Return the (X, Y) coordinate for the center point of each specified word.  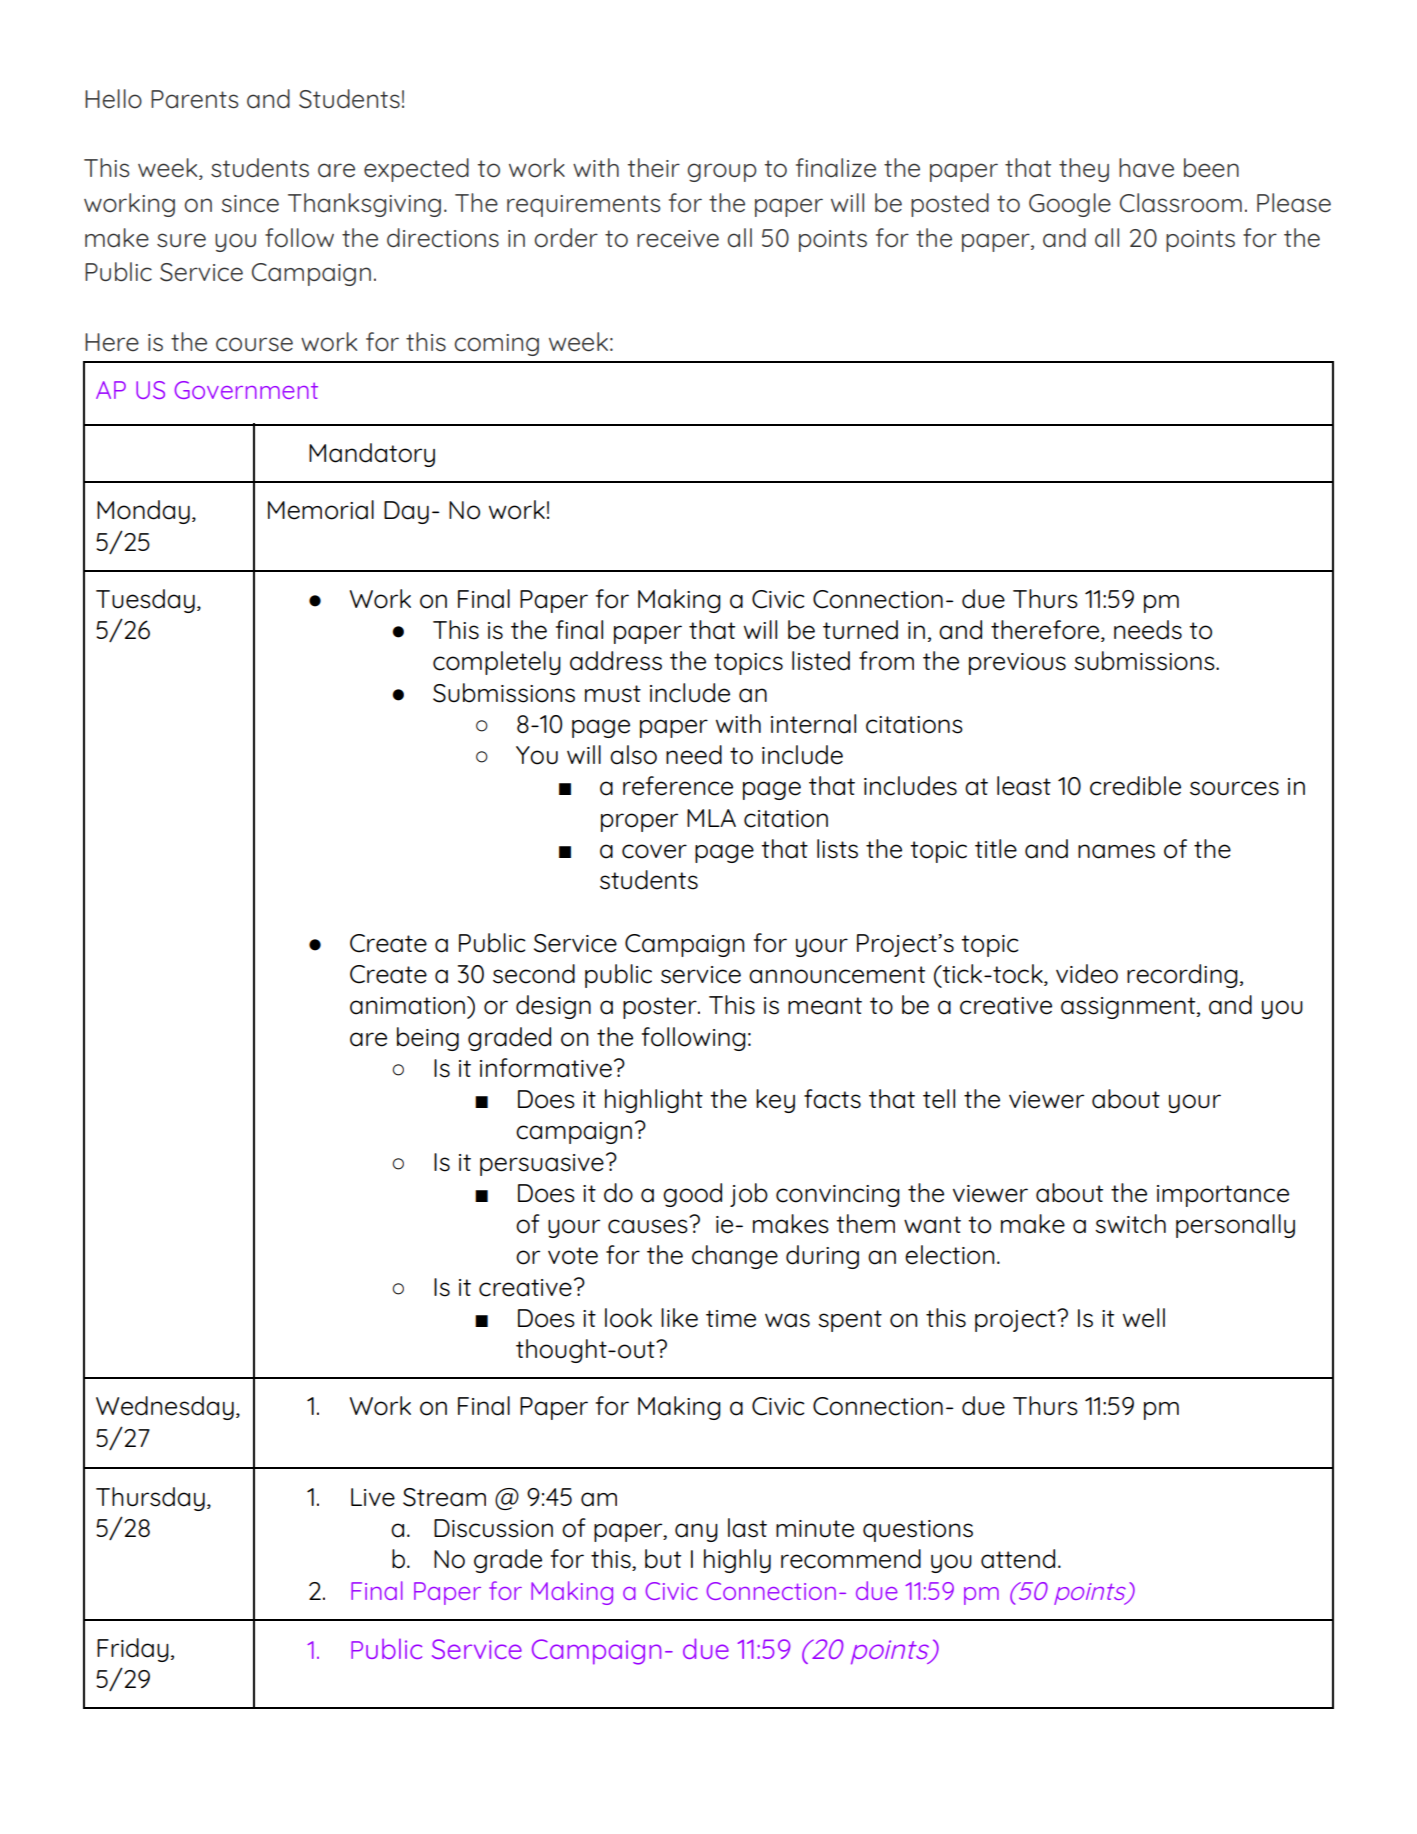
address (616, 661)
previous (1017, 664)
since (250, 204)
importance (1223, 1196)
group (722, 172)
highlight (654, 1101)
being (428, 1039)
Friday (133, 1650)
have (1146, 168)
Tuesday (145, 601)
